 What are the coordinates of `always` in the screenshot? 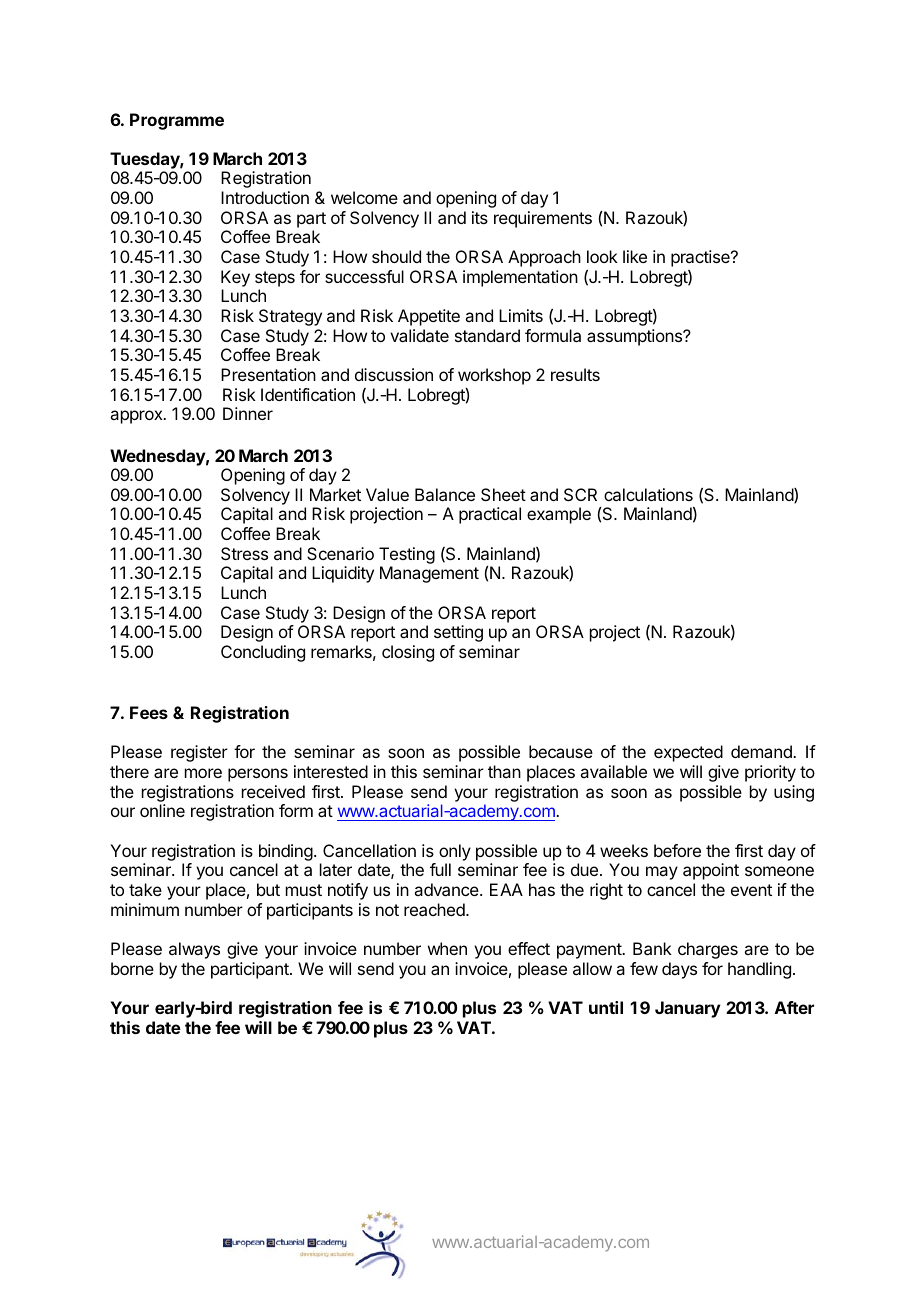 It's located at (194, 950).
